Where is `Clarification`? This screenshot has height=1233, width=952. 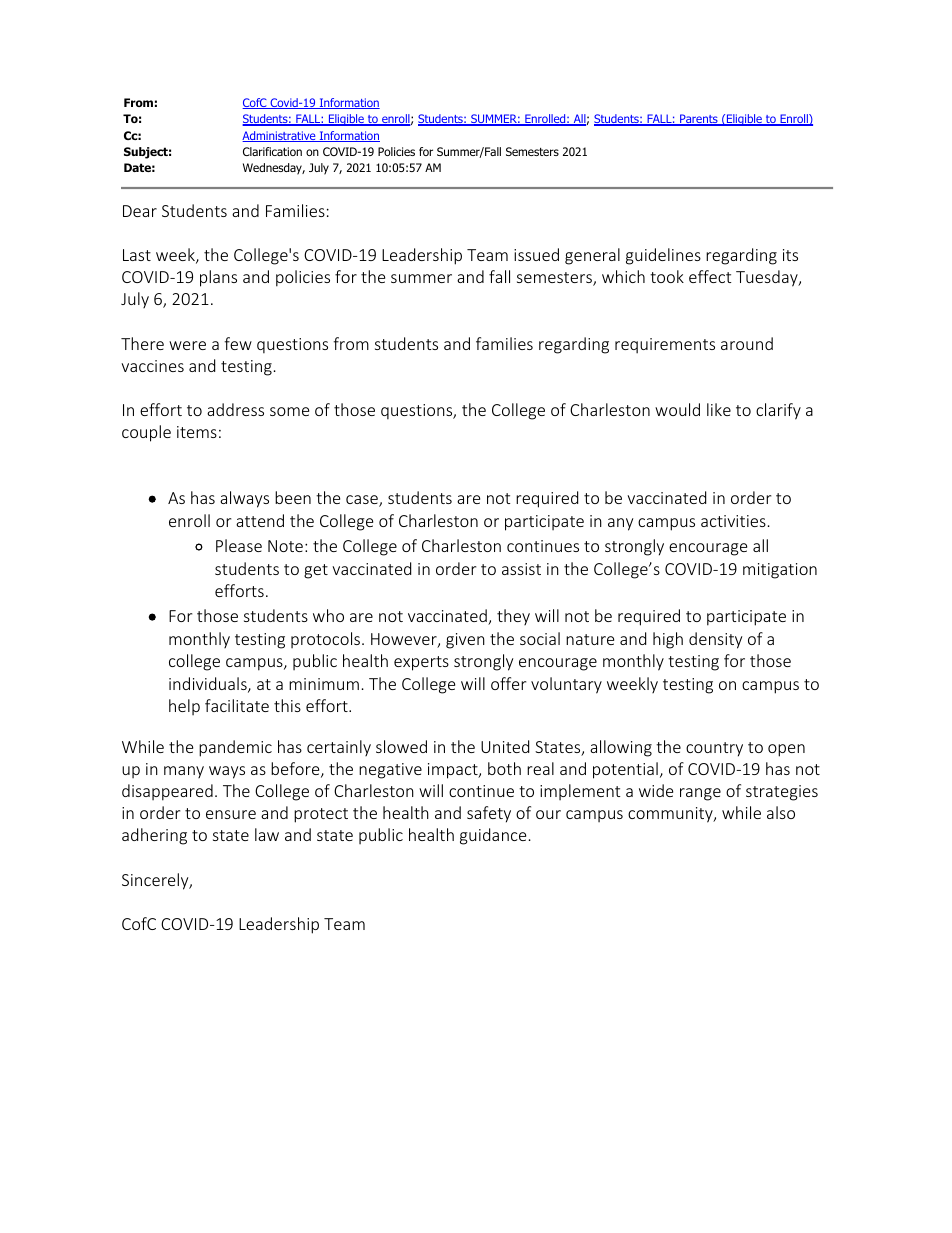 Clarification is located at coordinates (272, 151).
